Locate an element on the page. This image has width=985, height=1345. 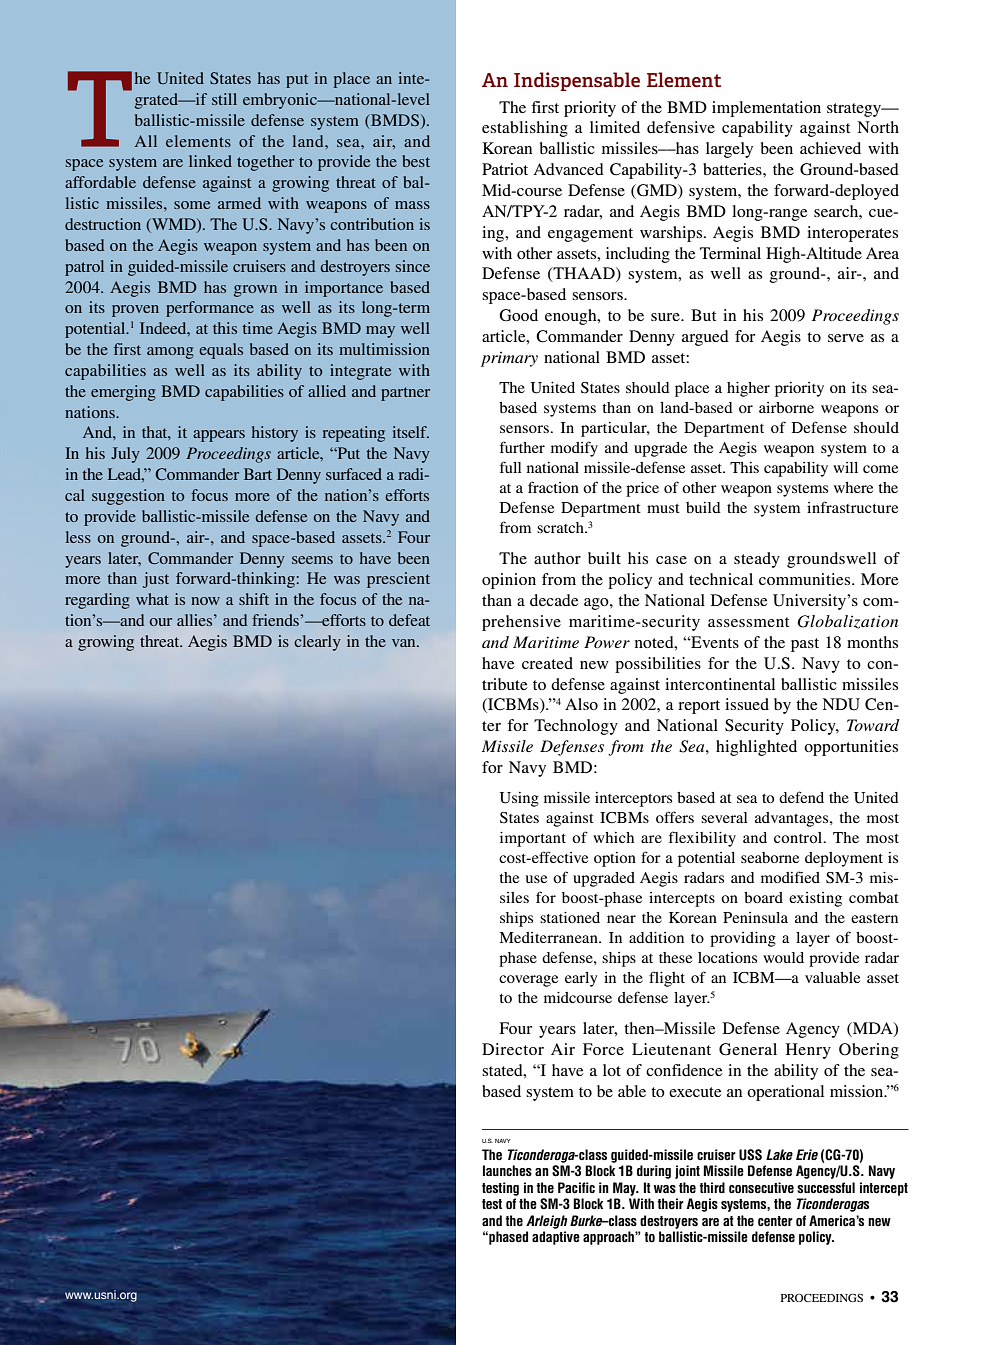
Mediterranean is located at coordinates (549, 937).
